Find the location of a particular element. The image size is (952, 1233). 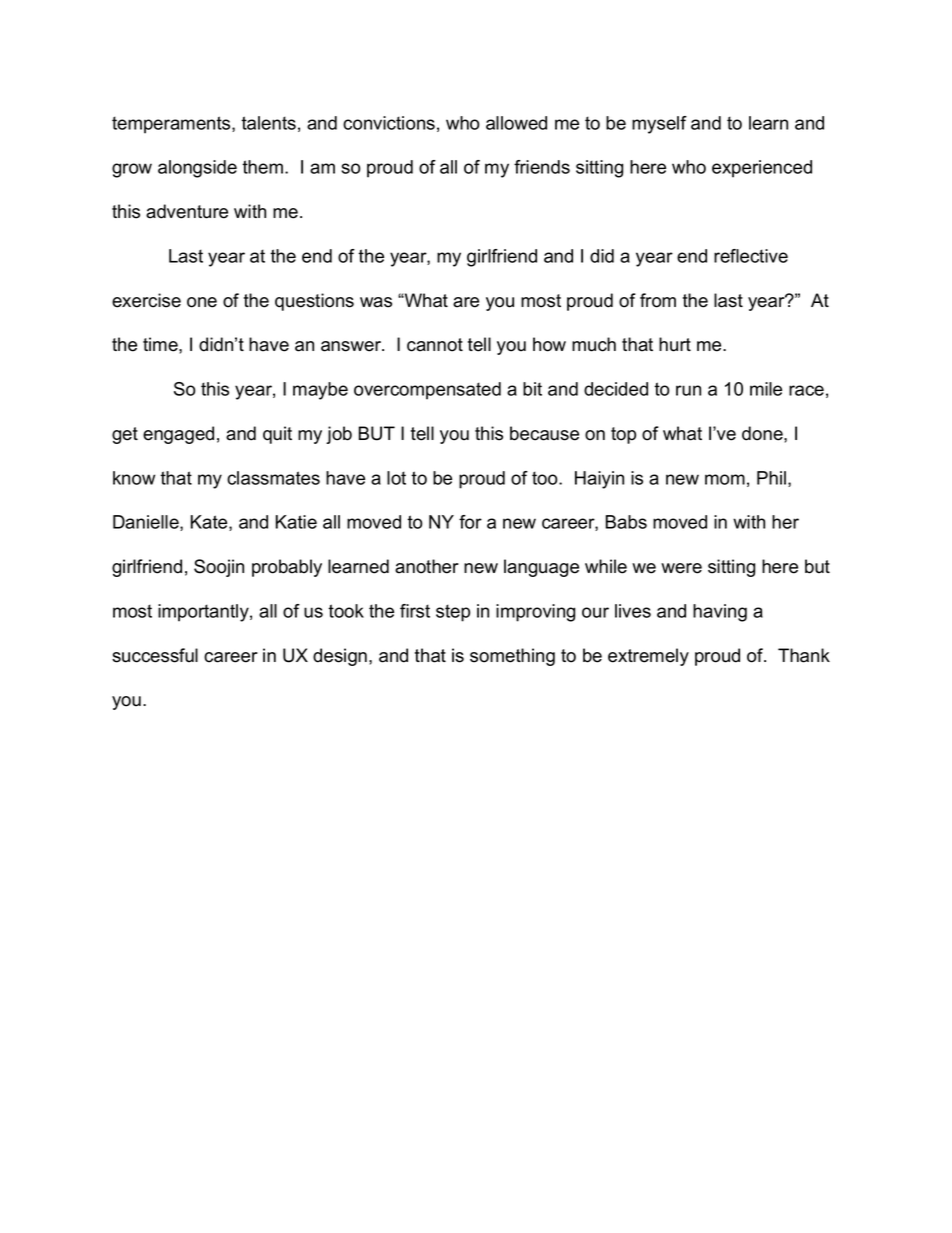

myself is located at coordinates (659, 125).
